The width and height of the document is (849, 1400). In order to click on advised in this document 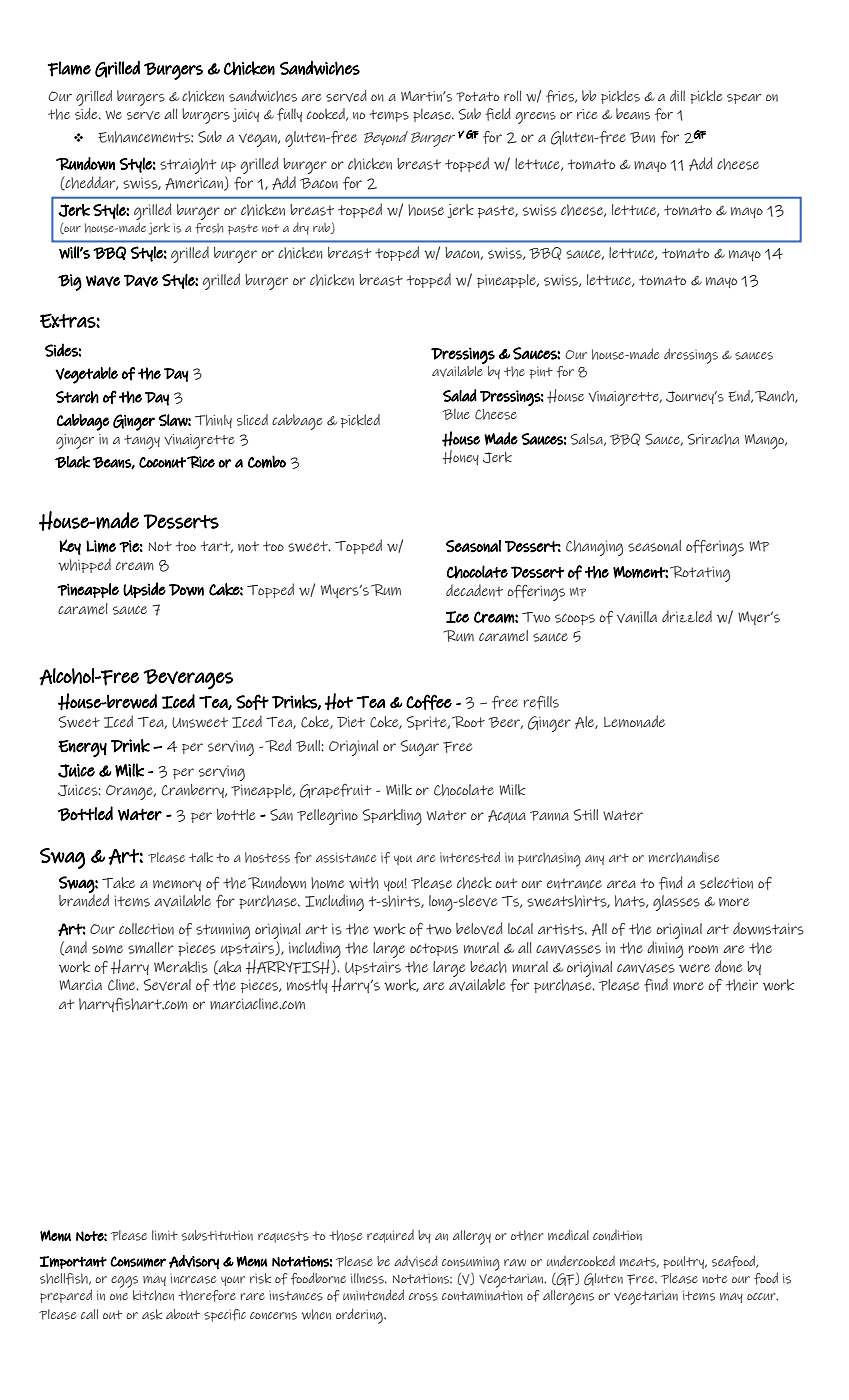, I will do `click(416, 1261)`.
